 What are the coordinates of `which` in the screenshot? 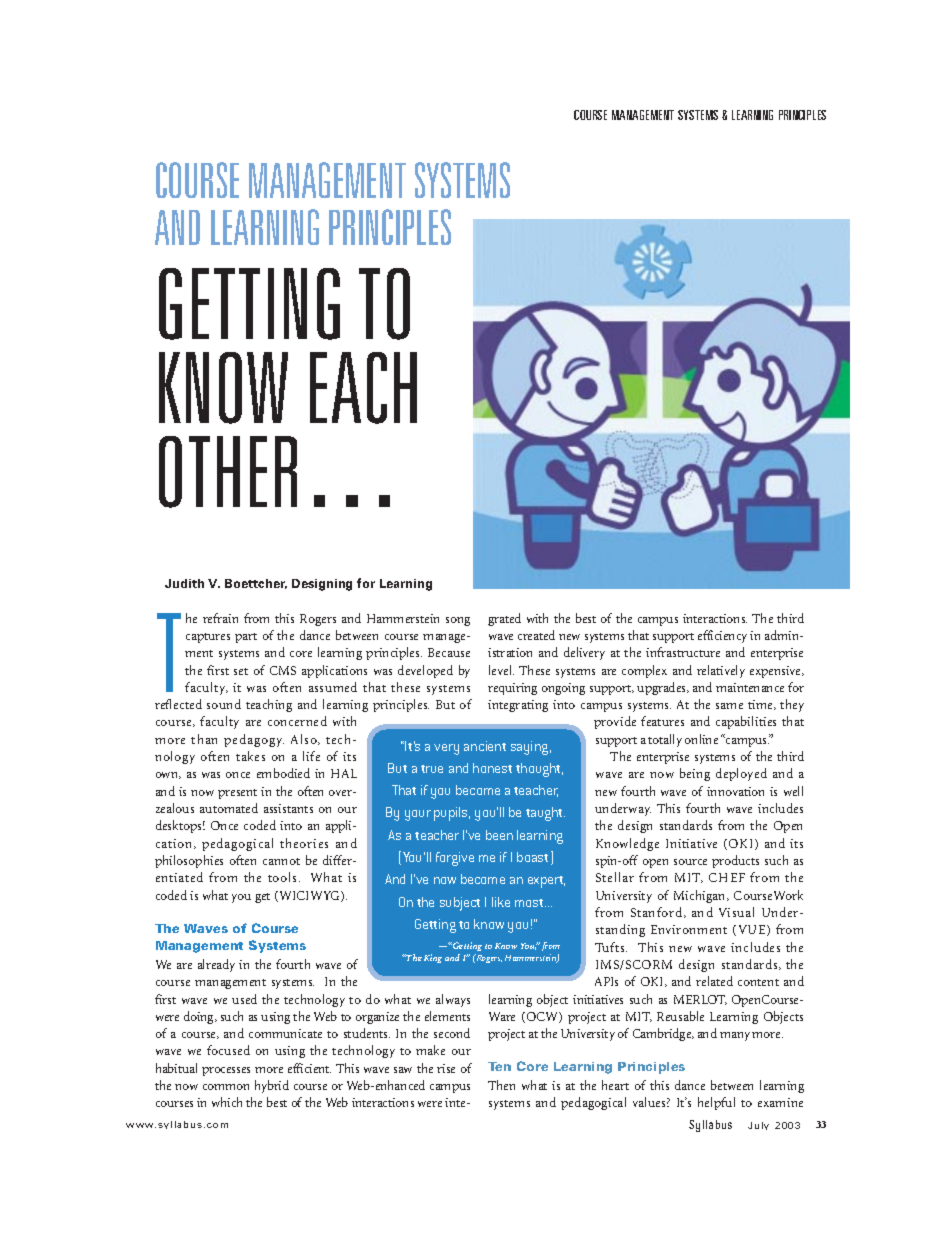 It's located at (227, 1102).
